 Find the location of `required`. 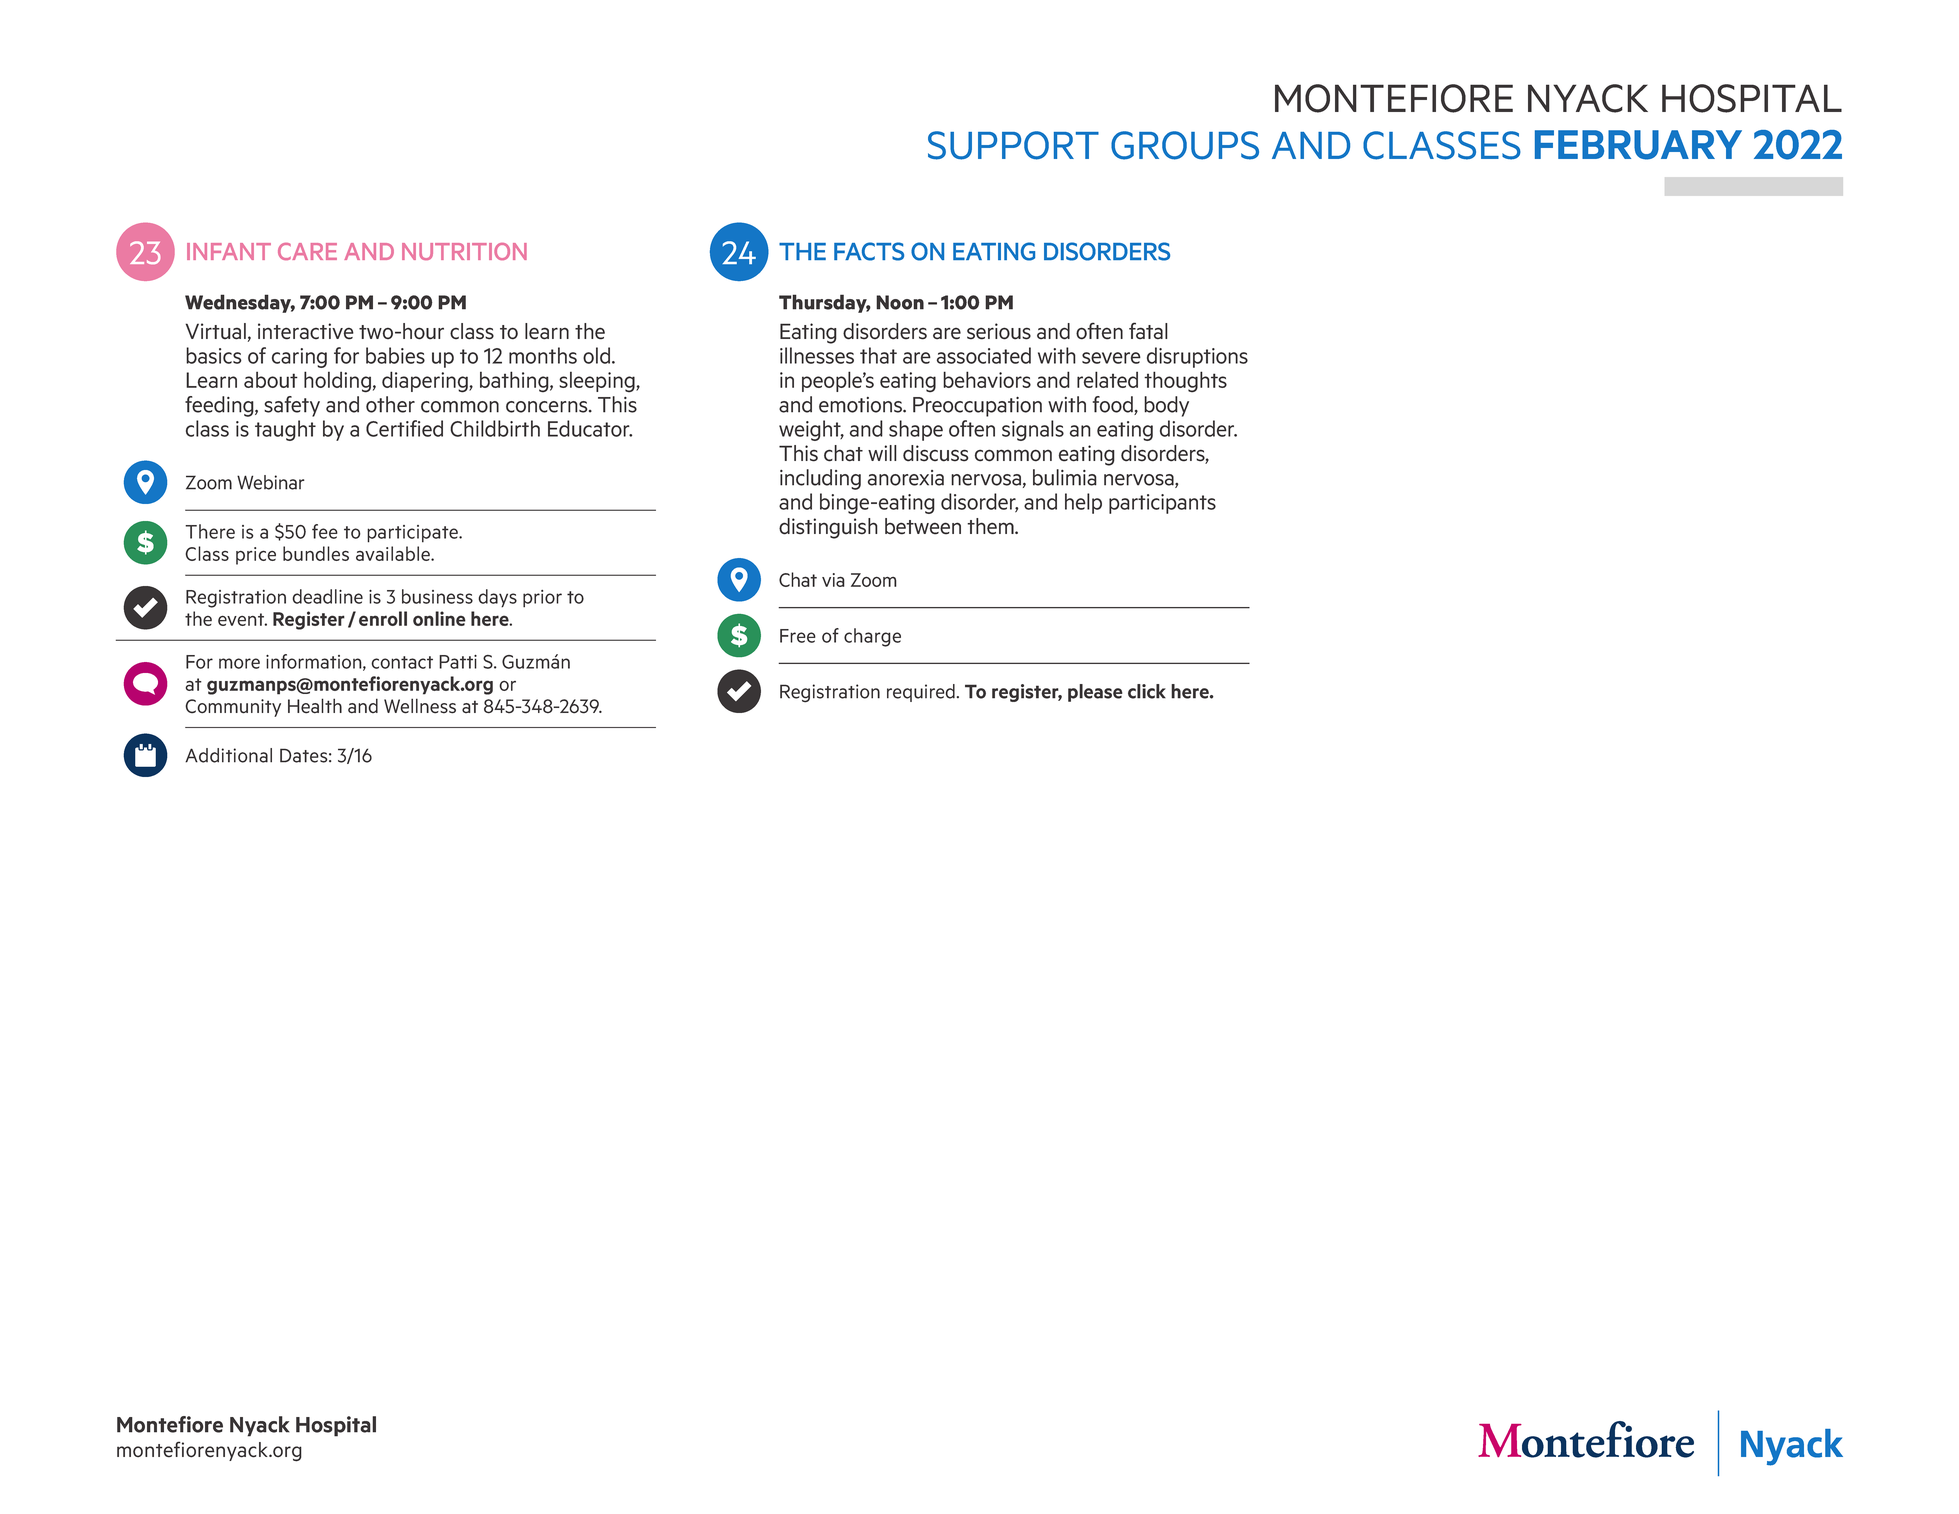

required is located at coordinates (921, 693).
